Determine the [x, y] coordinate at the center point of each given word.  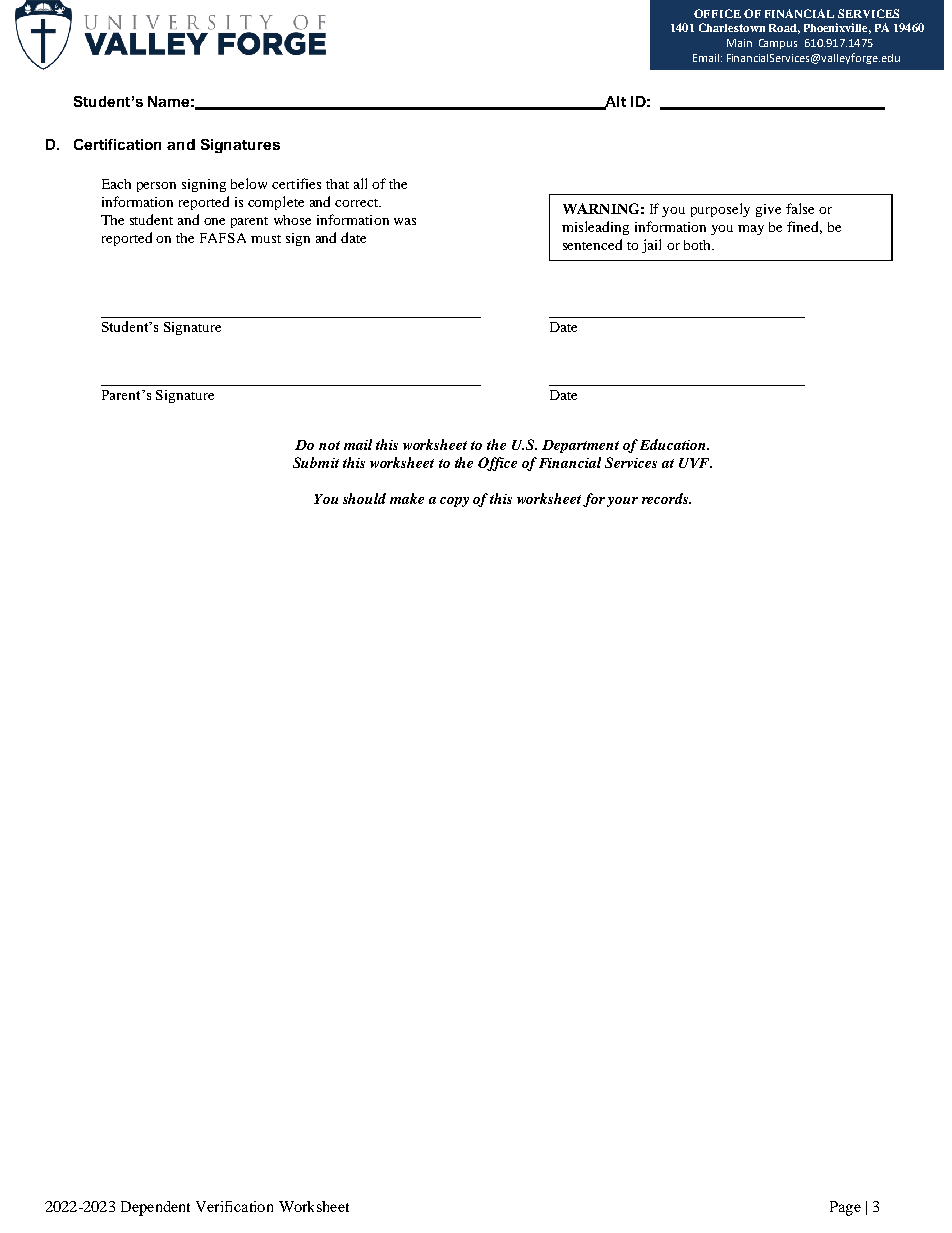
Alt [614, 102]
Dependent [155, 1208]
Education [674, 444]
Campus [778, 44]
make [407, 498]
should [364, 498]
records [666, 498]
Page [845, 1208]
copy [454, 502]
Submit [316, 462]
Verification [234, 1206]
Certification [117, 144]
